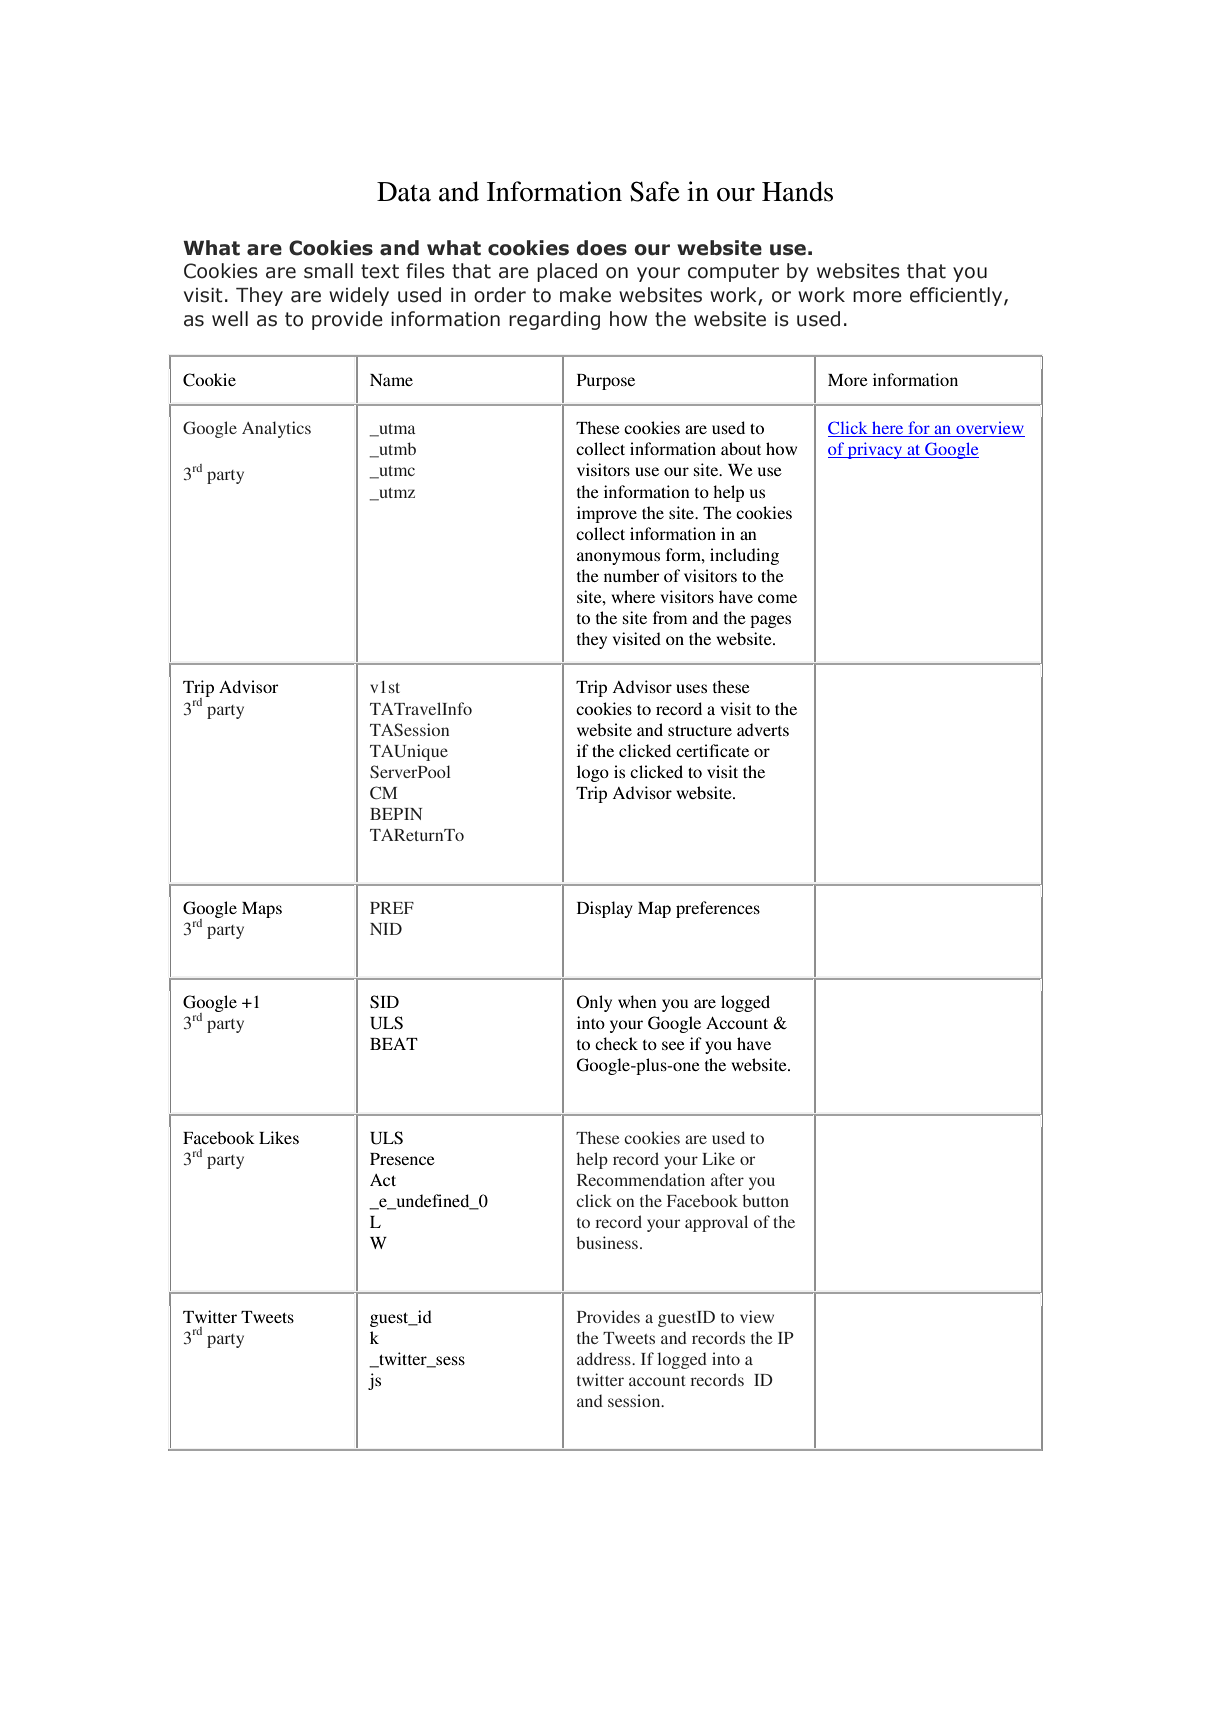  What do you see at coordinates (616, 1043) in the screenshot?
I see `check` at bounding box center [616, 1043].
